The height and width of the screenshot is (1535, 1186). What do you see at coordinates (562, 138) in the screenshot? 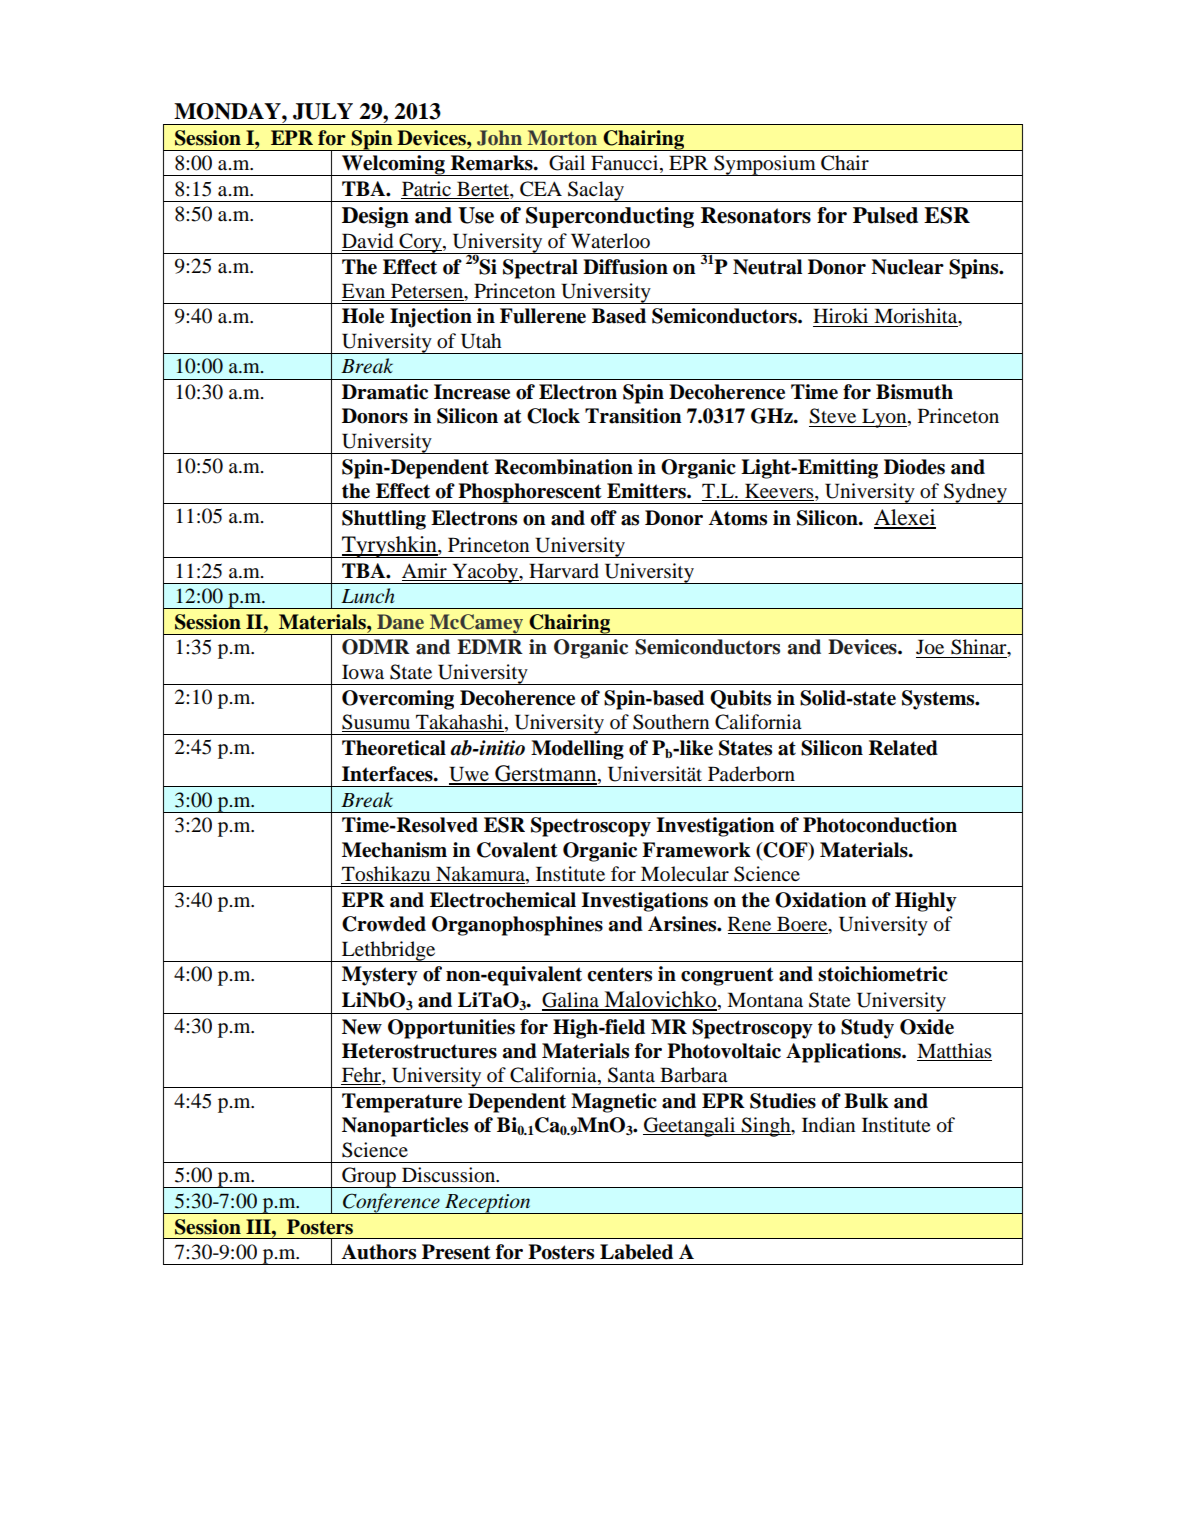
I see `Morton` at bounding box center [562, 138].
